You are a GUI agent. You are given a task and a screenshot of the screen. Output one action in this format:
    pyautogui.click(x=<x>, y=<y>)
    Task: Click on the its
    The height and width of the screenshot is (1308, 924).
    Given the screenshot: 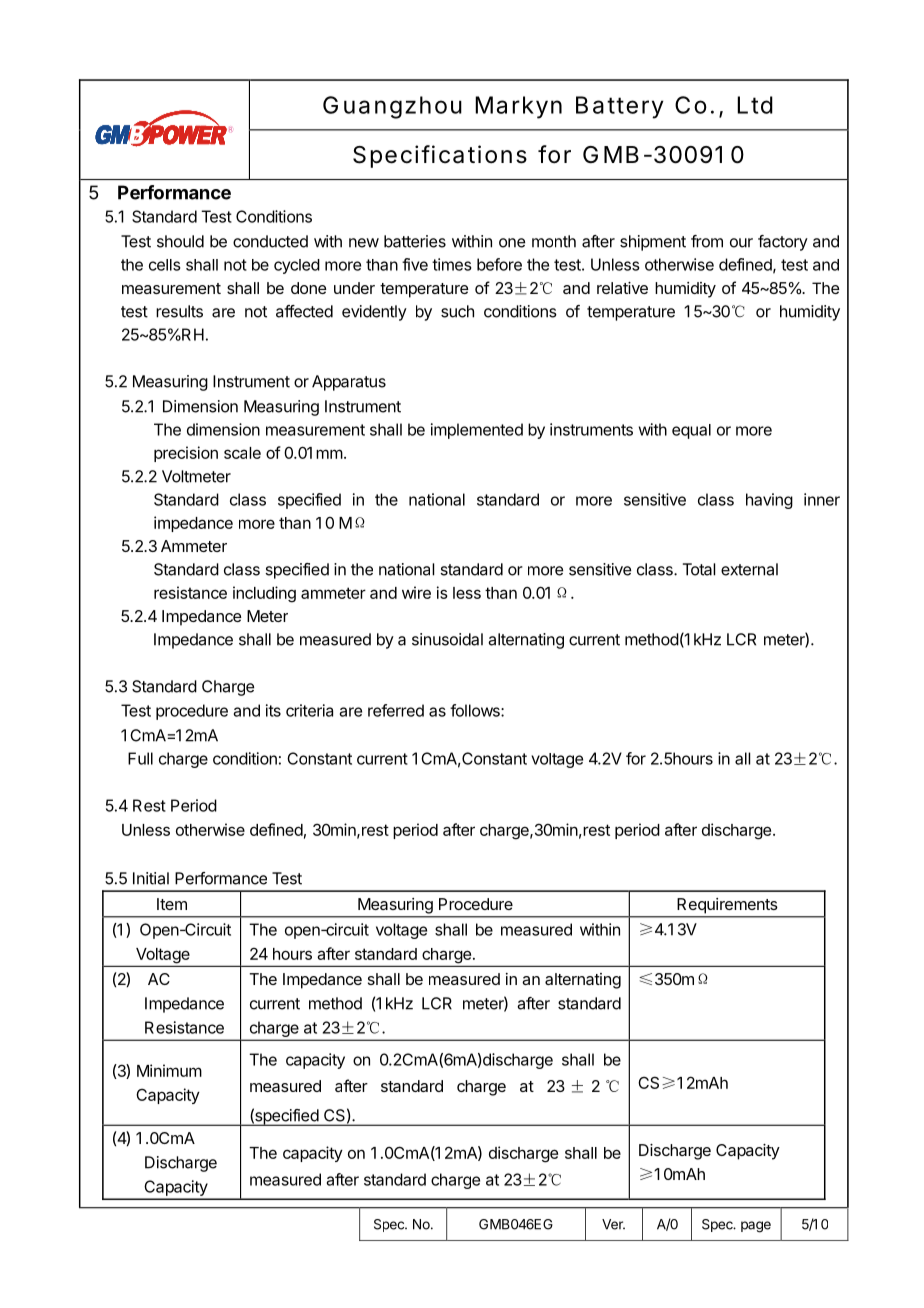 What is the action you would take?
    pyautogui.click(x=273, y=710)
